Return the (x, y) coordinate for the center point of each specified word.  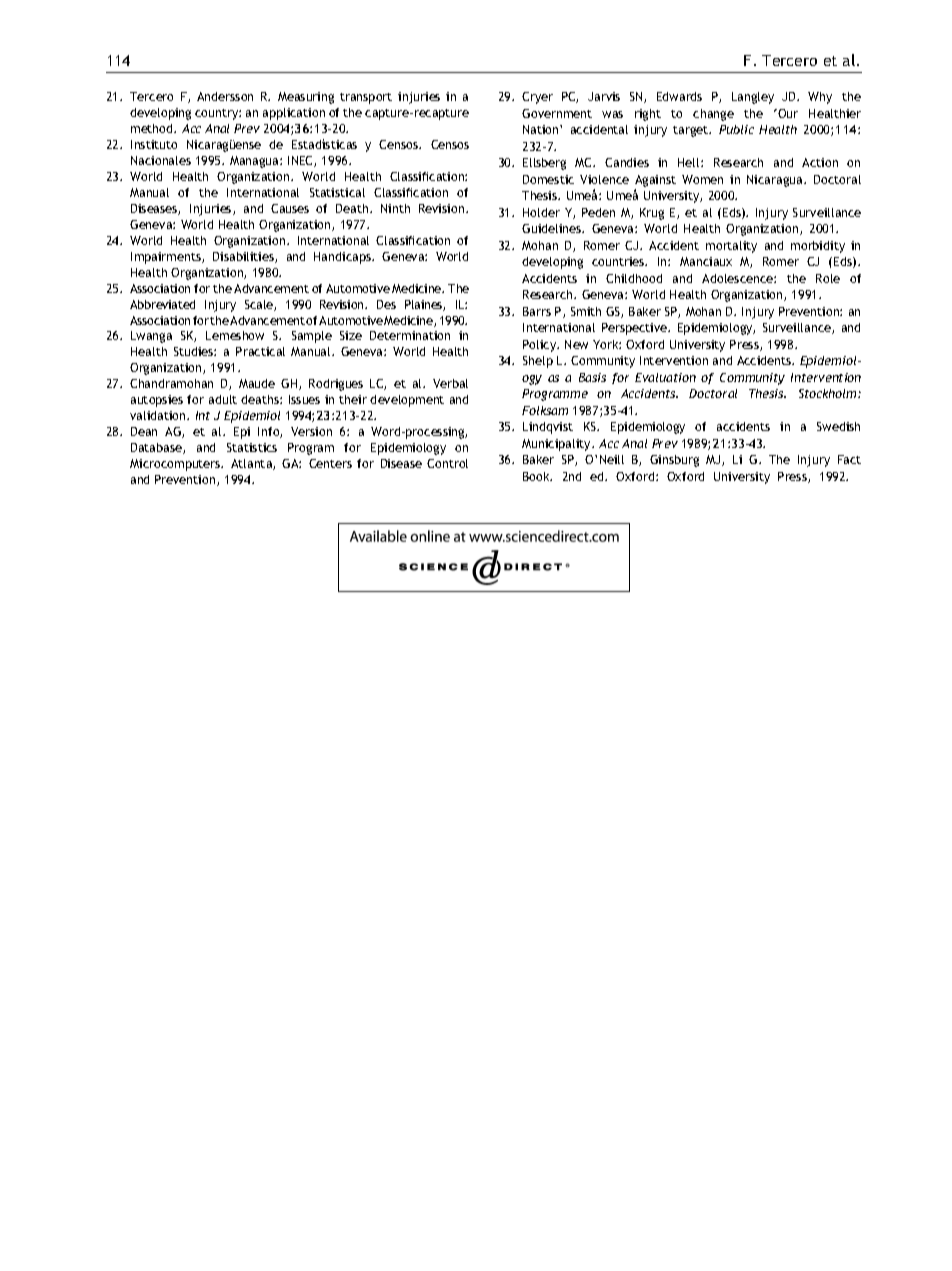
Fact (849, 459)
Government (557, 113)
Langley (753, 98)
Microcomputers (176, 465)
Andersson (225, 96)
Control (447, 463)
